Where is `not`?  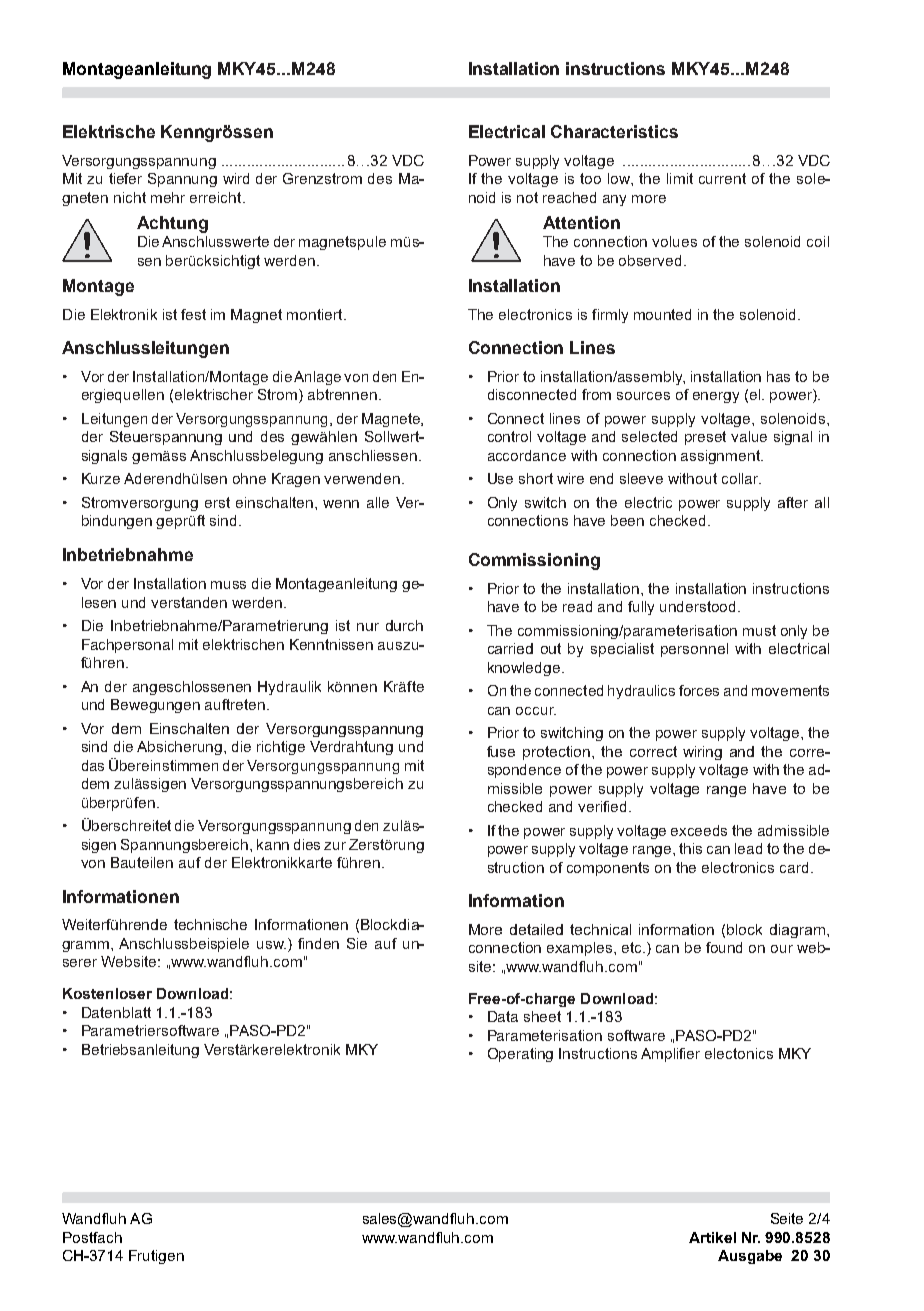
not is located at coordinates (527, 197).
